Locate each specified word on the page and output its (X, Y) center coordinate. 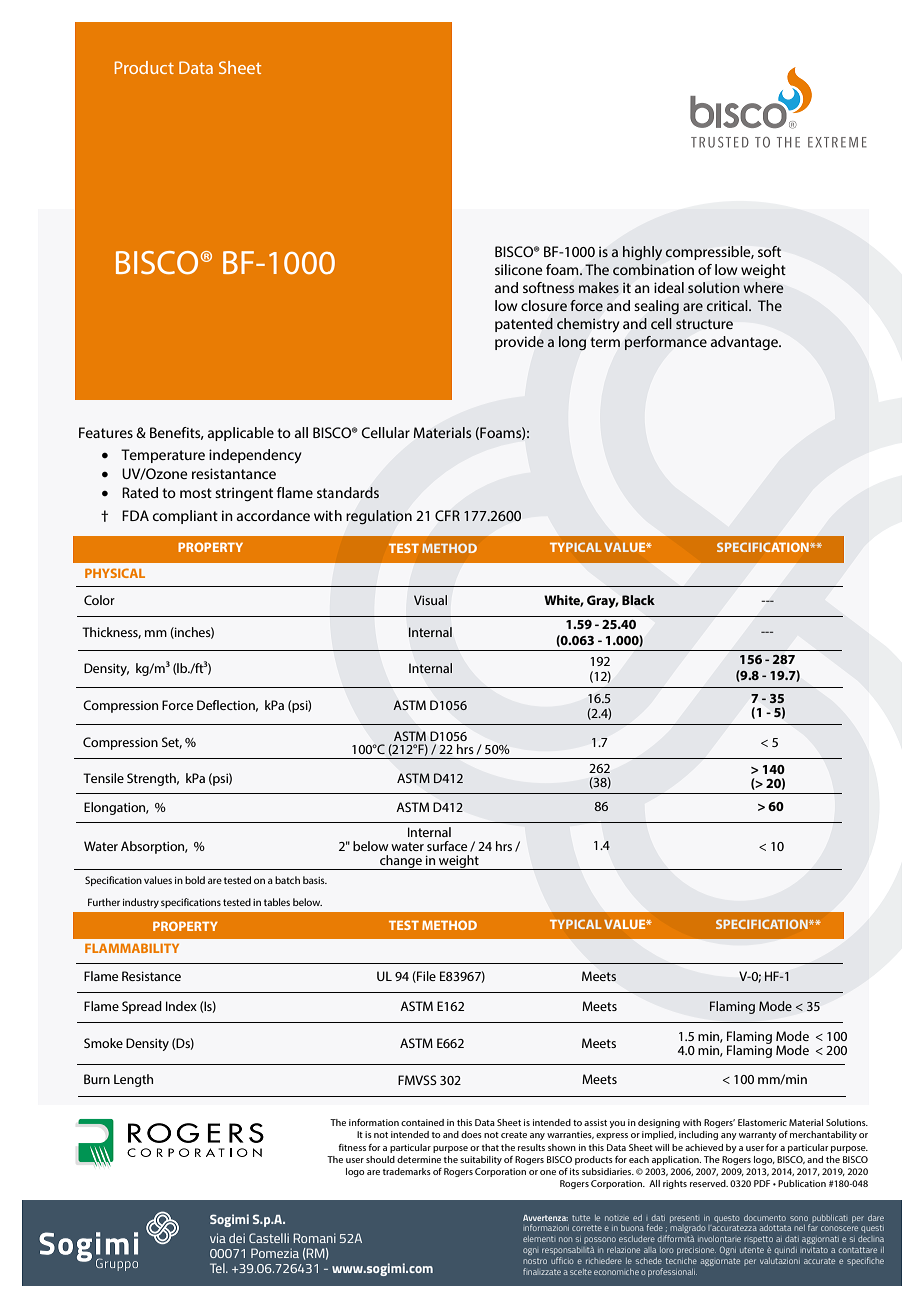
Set (172, 743)
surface (447, 846)
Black (638, 600)
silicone (519, 269)
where (763, 287)
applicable (241, 434)
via (218, 1238)
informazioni (546, 1227)
